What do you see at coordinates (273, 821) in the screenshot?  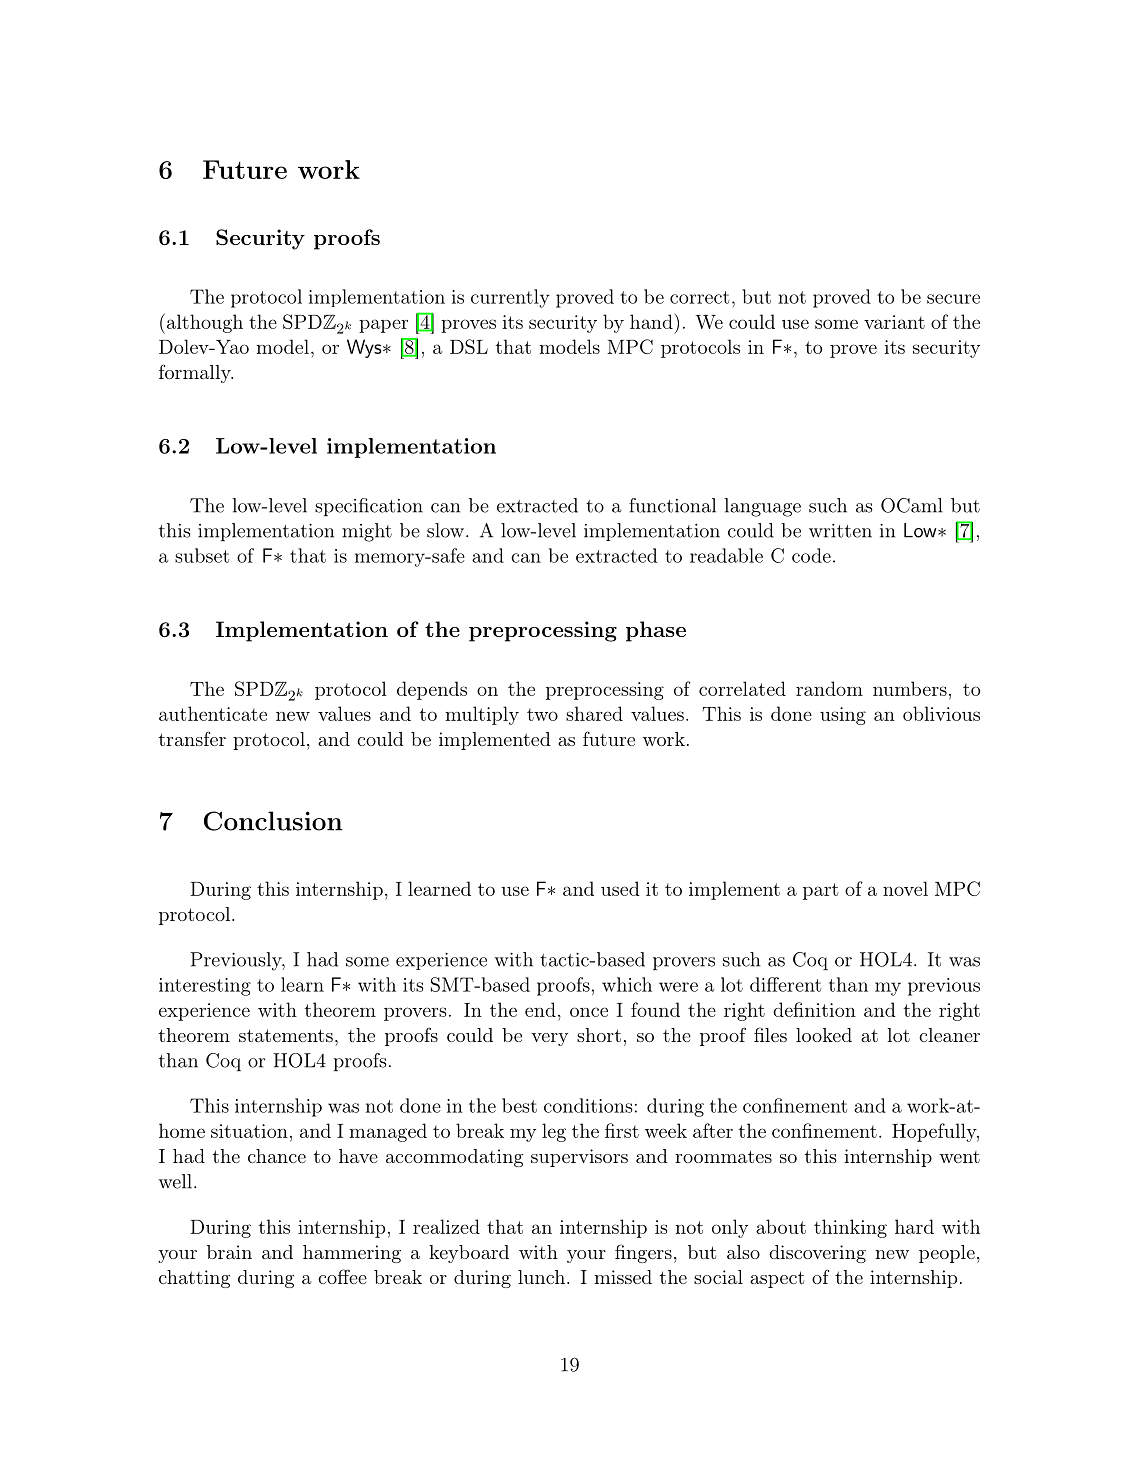 I see `Conclusion` at bounding box center [273, 821].
